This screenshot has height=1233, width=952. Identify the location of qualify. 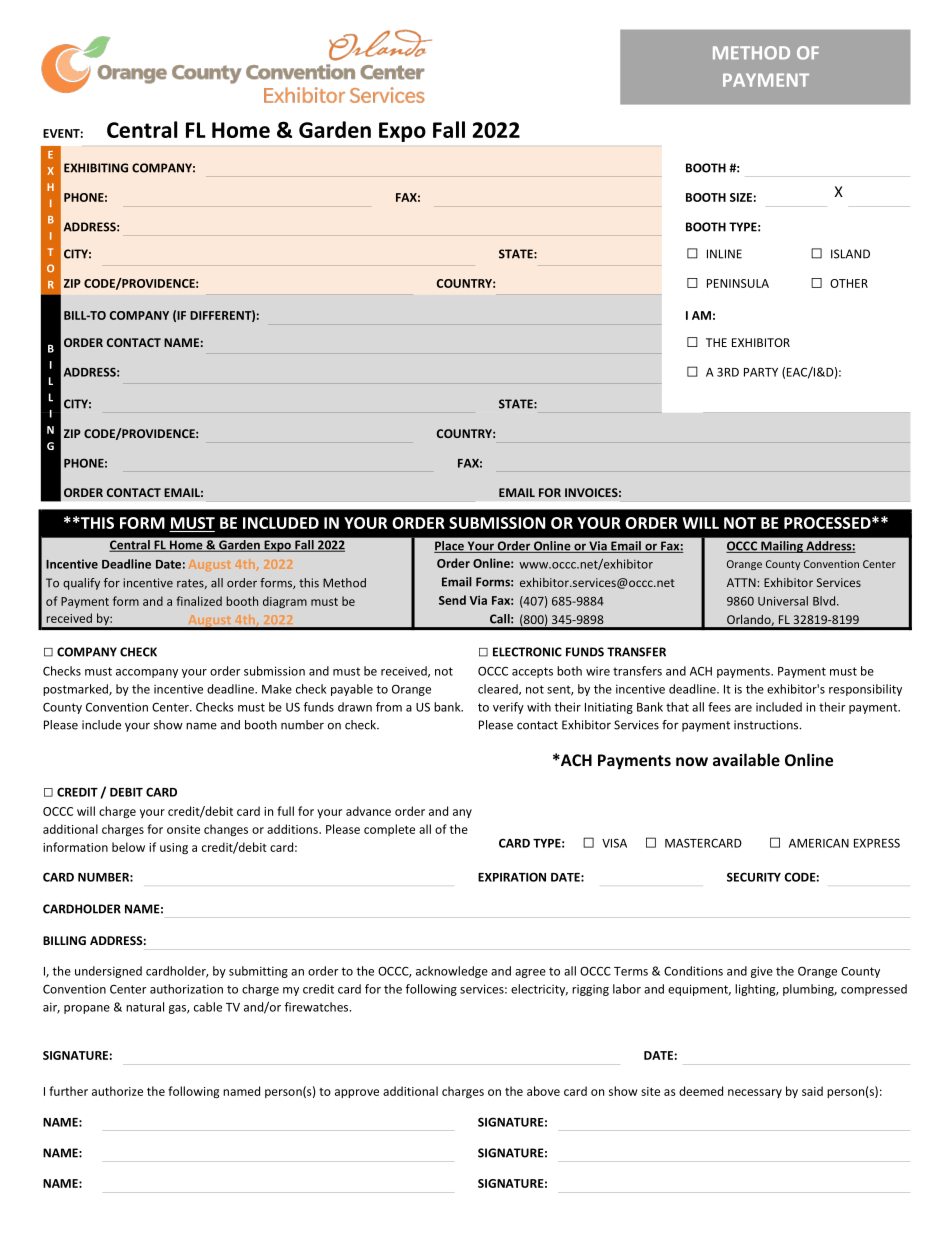
(81, 584).
